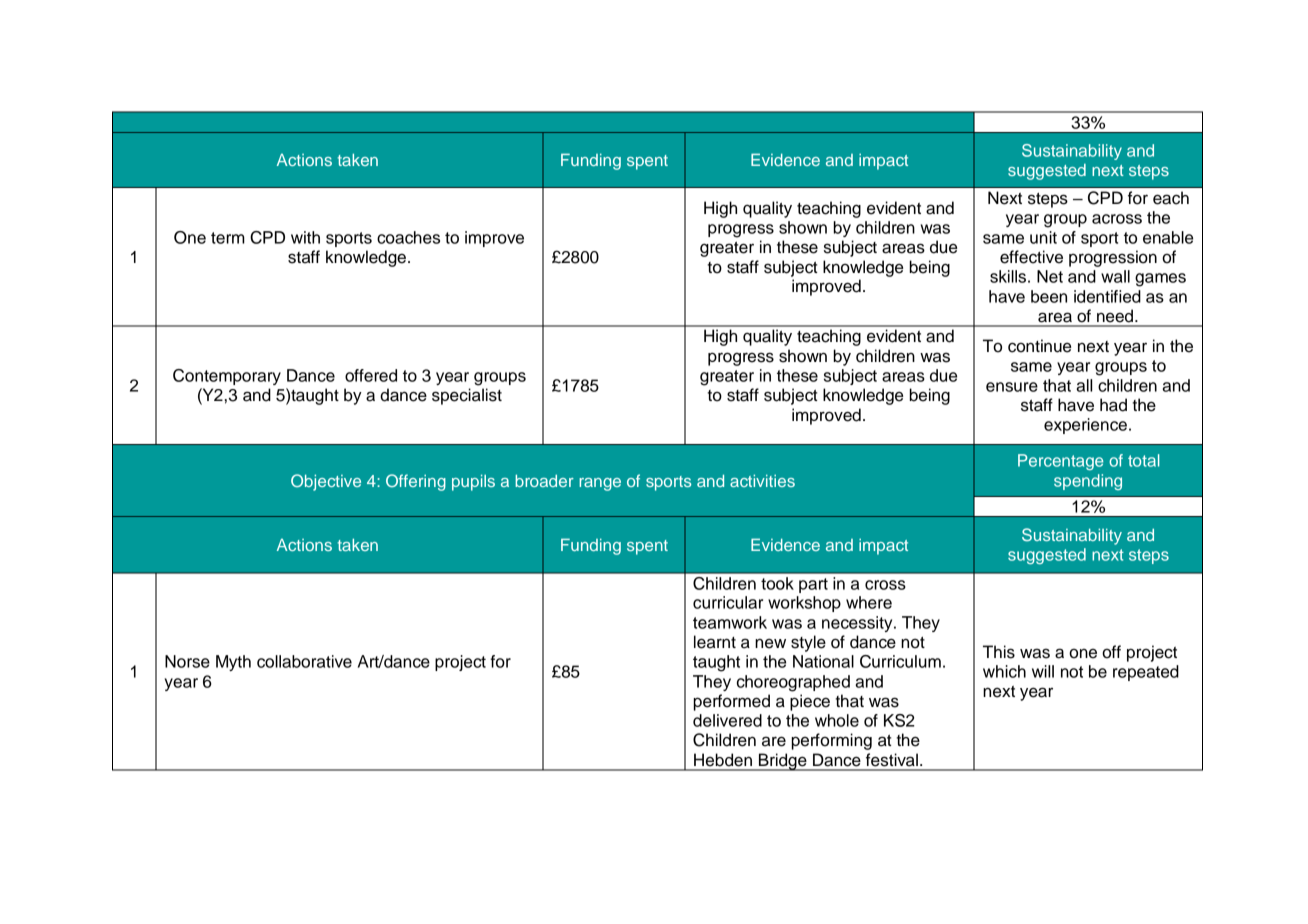 This page has height=924, width=1308. What do you see at coordinates (304, 661) in the page?
I see `collaborative` at bounding box center [304, 661].
